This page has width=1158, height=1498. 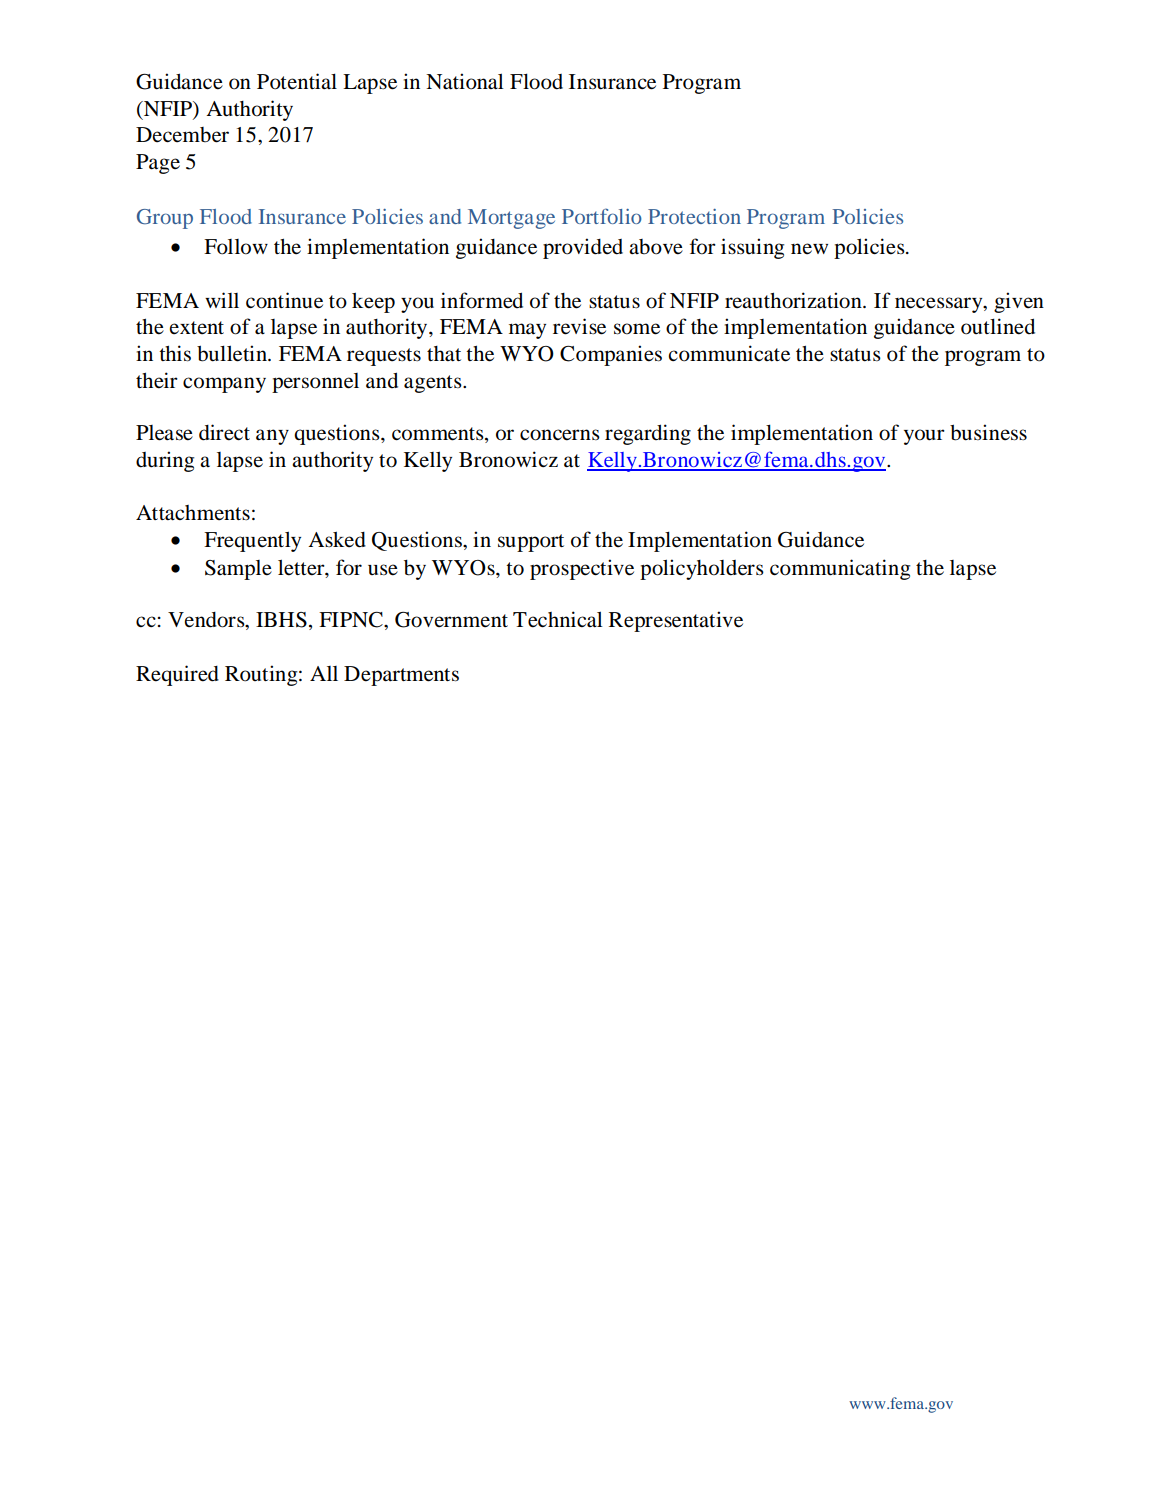 I want to click on All, so click(x=324, y=673).
